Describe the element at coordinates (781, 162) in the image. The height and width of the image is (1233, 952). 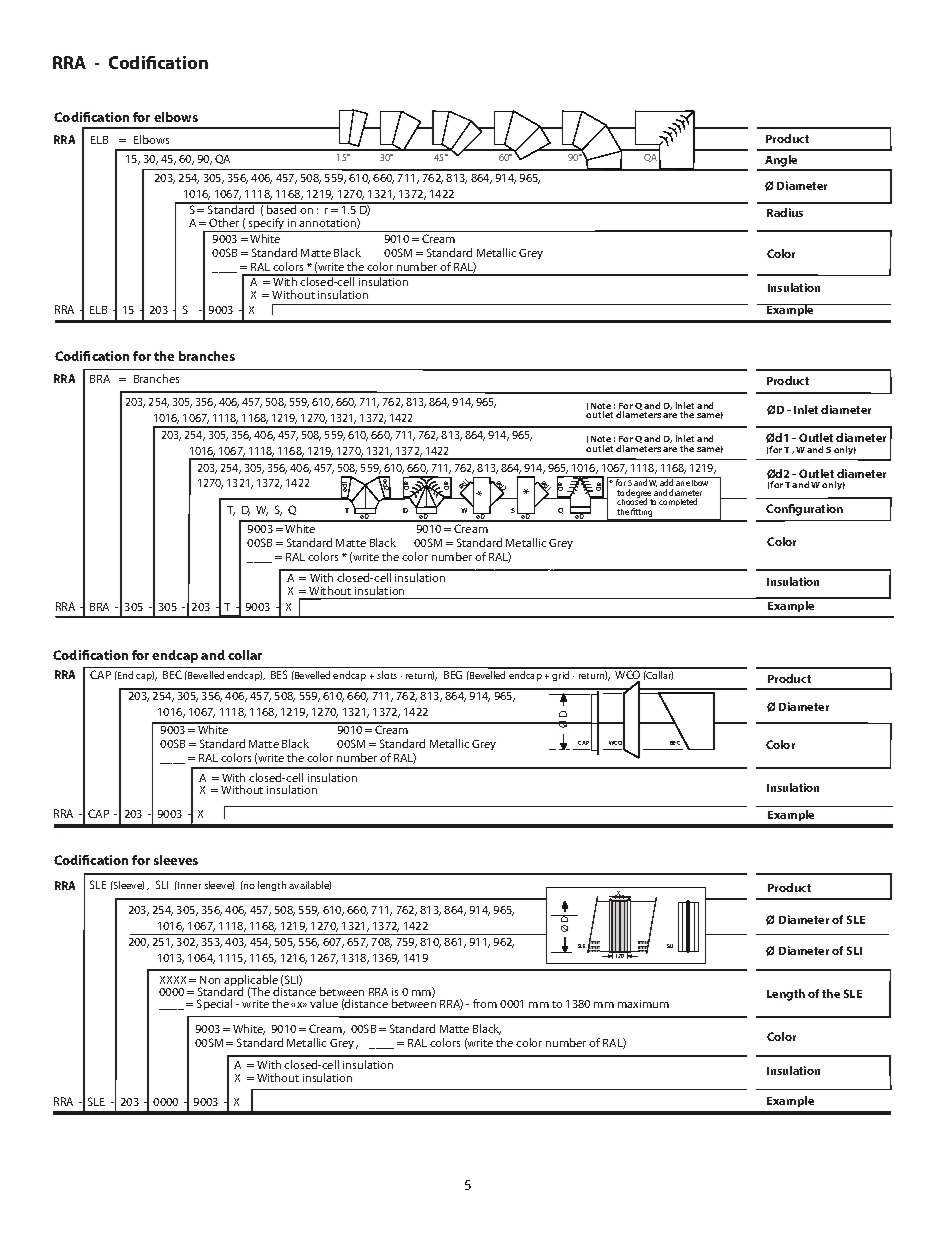
I see `Angle` at that location.
